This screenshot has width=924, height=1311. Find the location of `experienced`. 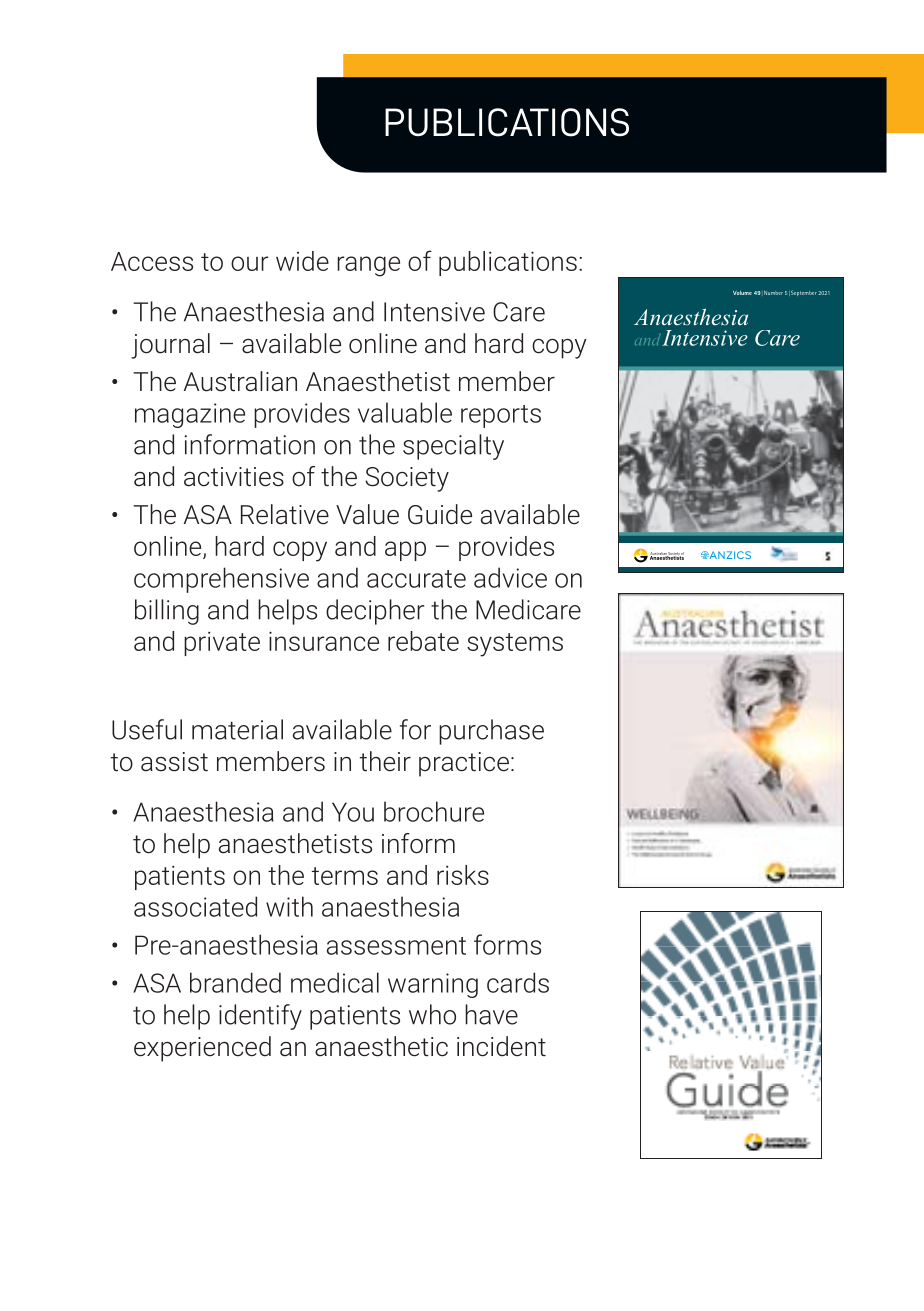

experienced is located at coordinates (202, 1049).
